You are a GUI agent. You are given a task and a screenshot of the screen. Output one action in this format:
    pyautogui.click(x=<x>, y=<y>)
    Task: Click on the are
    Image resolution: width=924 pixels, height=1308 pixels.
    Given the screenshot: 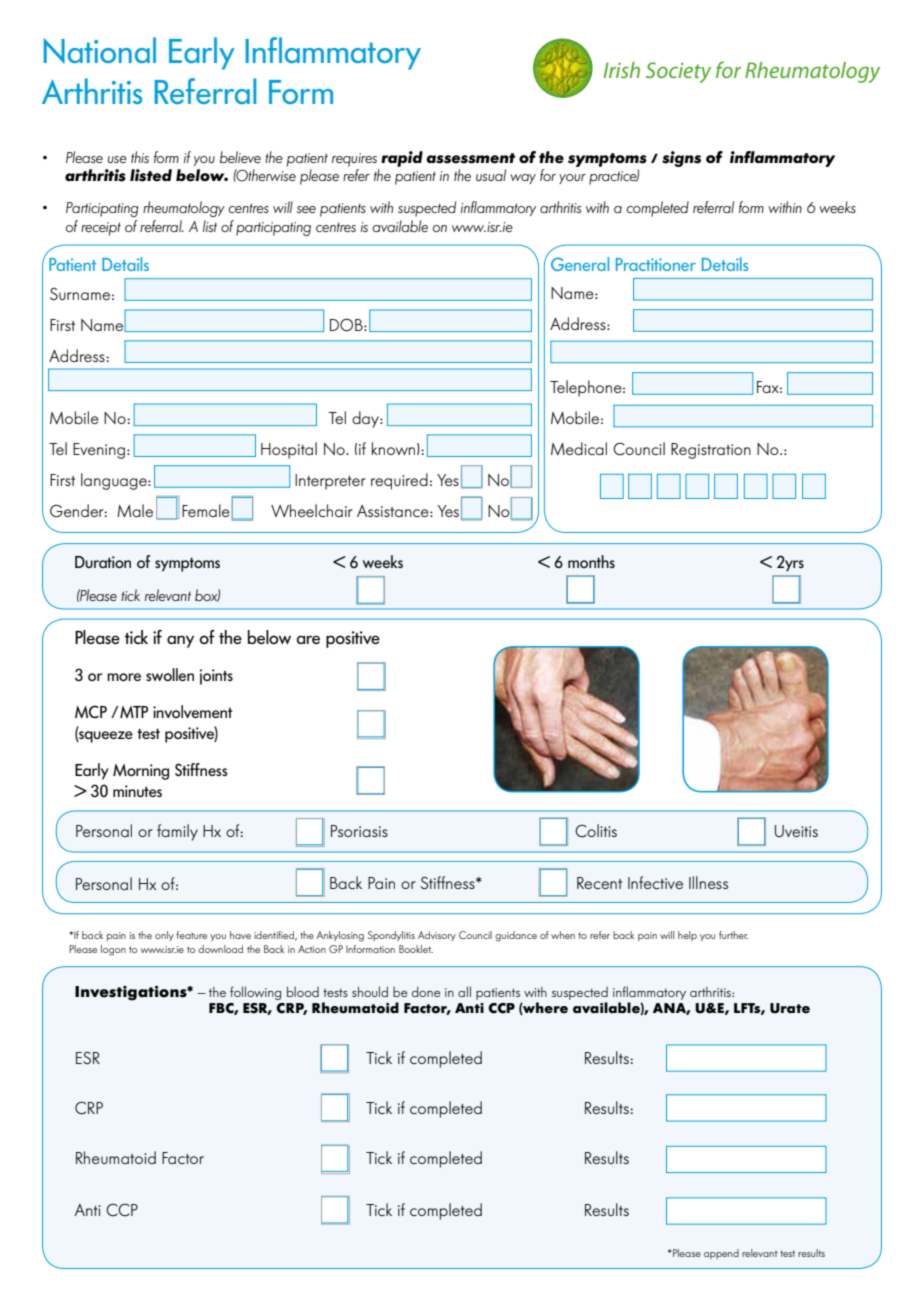 What is the action you would take?
    pyautogui.click(x=308, y=639)
